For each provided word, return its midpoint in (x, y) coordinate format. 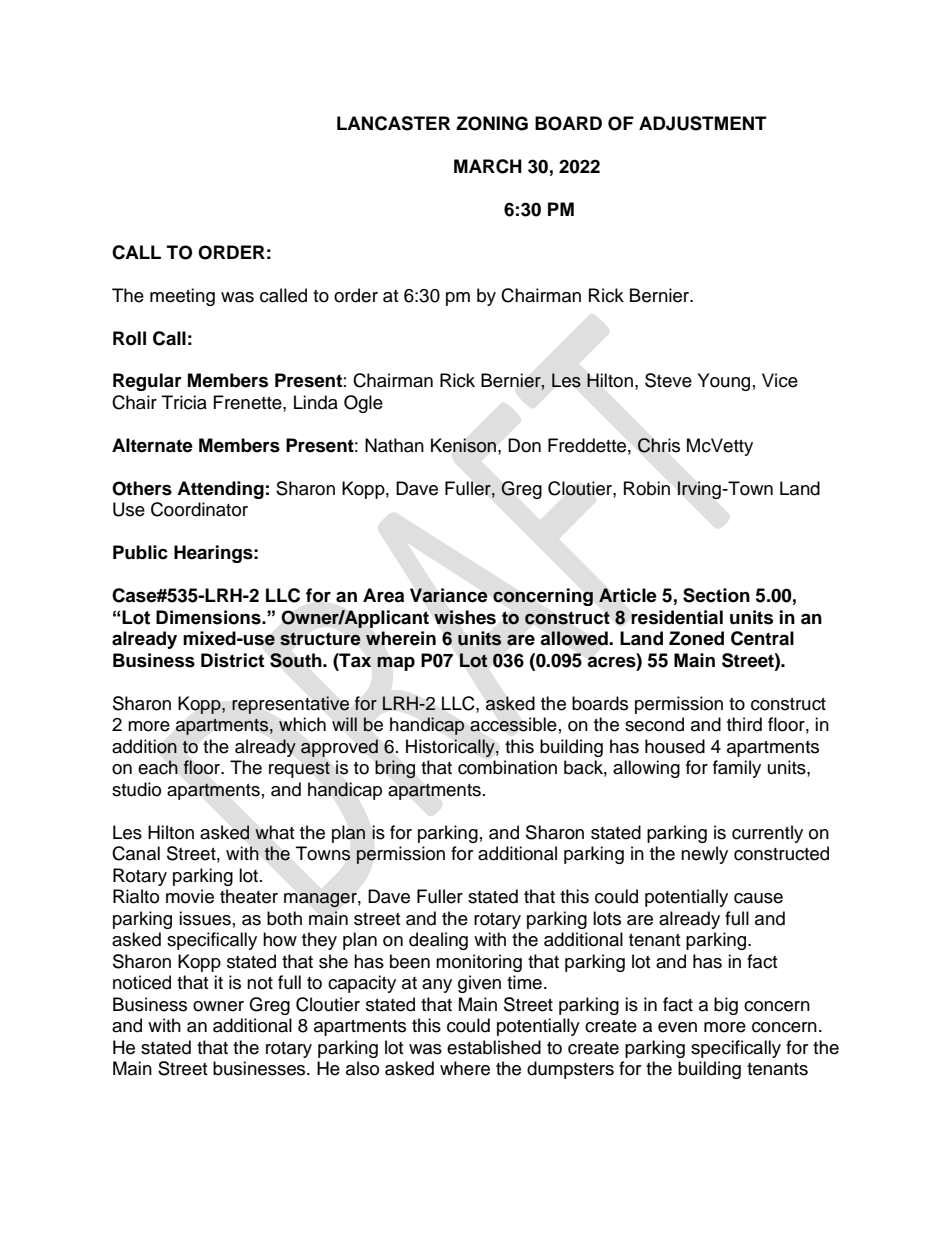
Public (140, 552)
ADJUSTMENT (703, 123)
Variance (449, 595)
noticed (142, 982)
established (494, 1047)
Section (716, 595)
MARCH (488, 166)
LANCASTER (393, 123)
